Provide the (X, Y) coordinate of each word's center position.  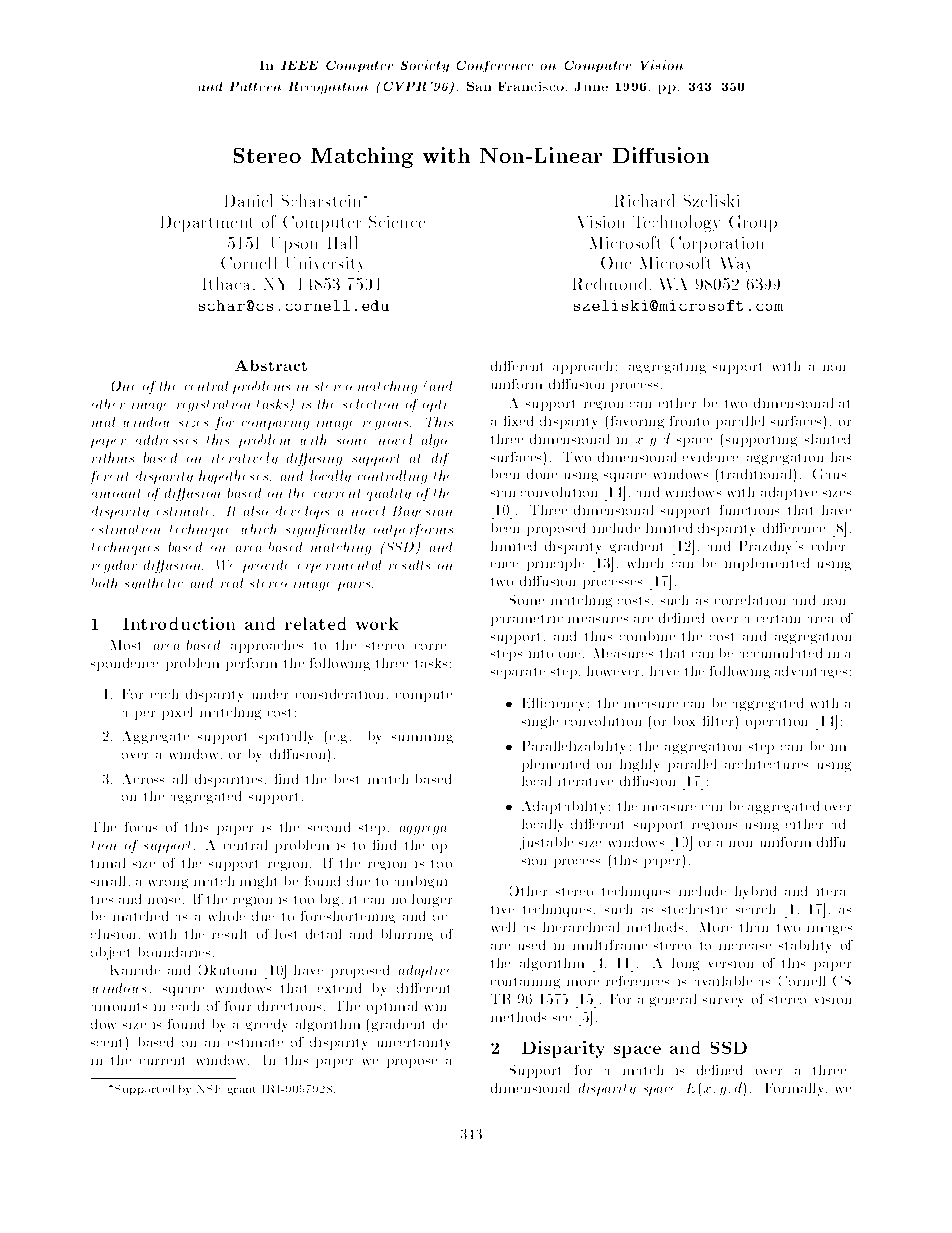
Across (143, 779)
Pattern (255, 86)
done (542, 474)
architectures (766, 764)
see (562, 1018)
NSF (208, 1089)
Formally (796, 1089)
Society (425, 66)
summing (422, 739)
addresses (166, 440)
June (591, 86)
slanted (827, 439)
